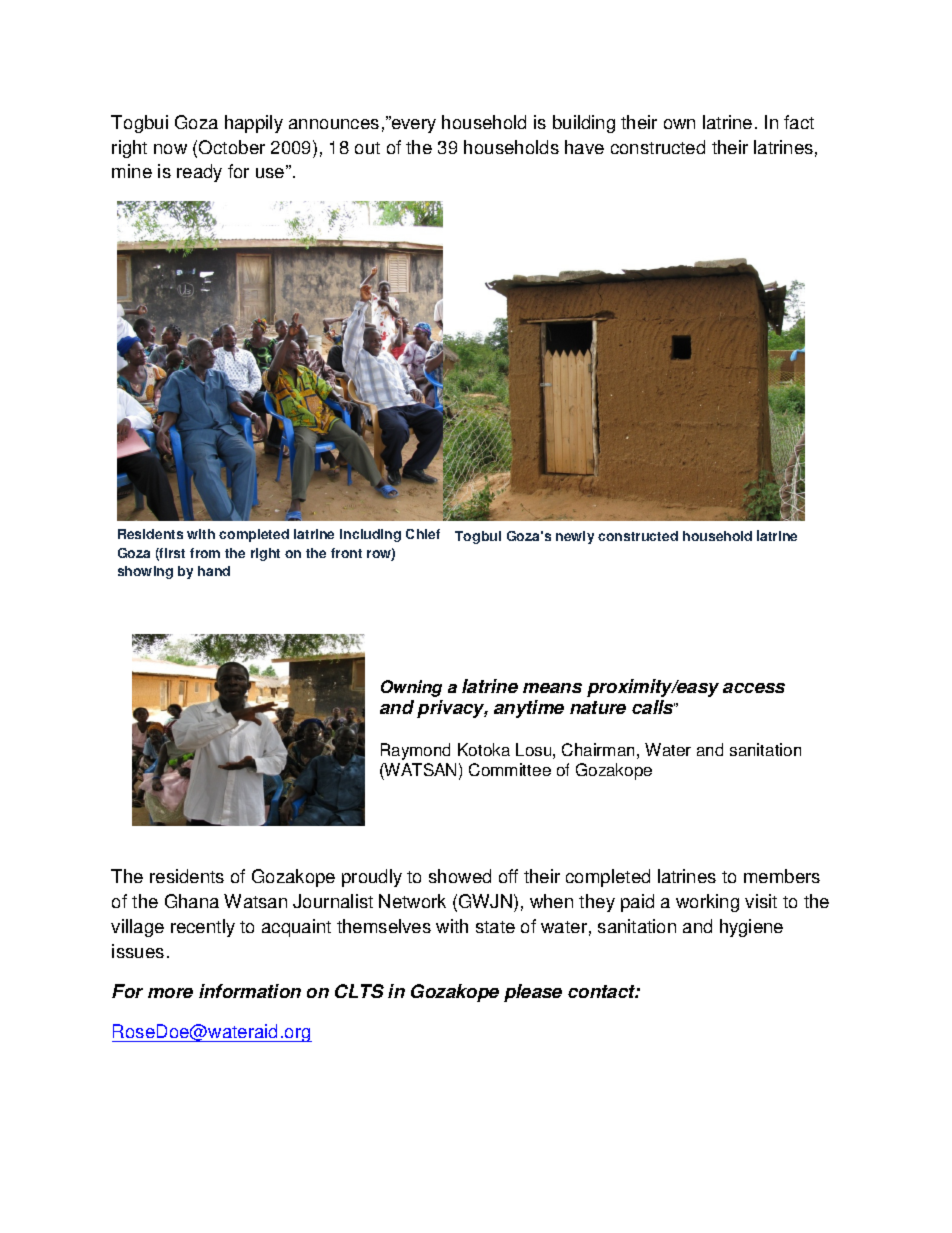 The width and height of the page is (952, 1233). Describe the element at coordinates (495, 927) in the page. I see `state` at that location.
